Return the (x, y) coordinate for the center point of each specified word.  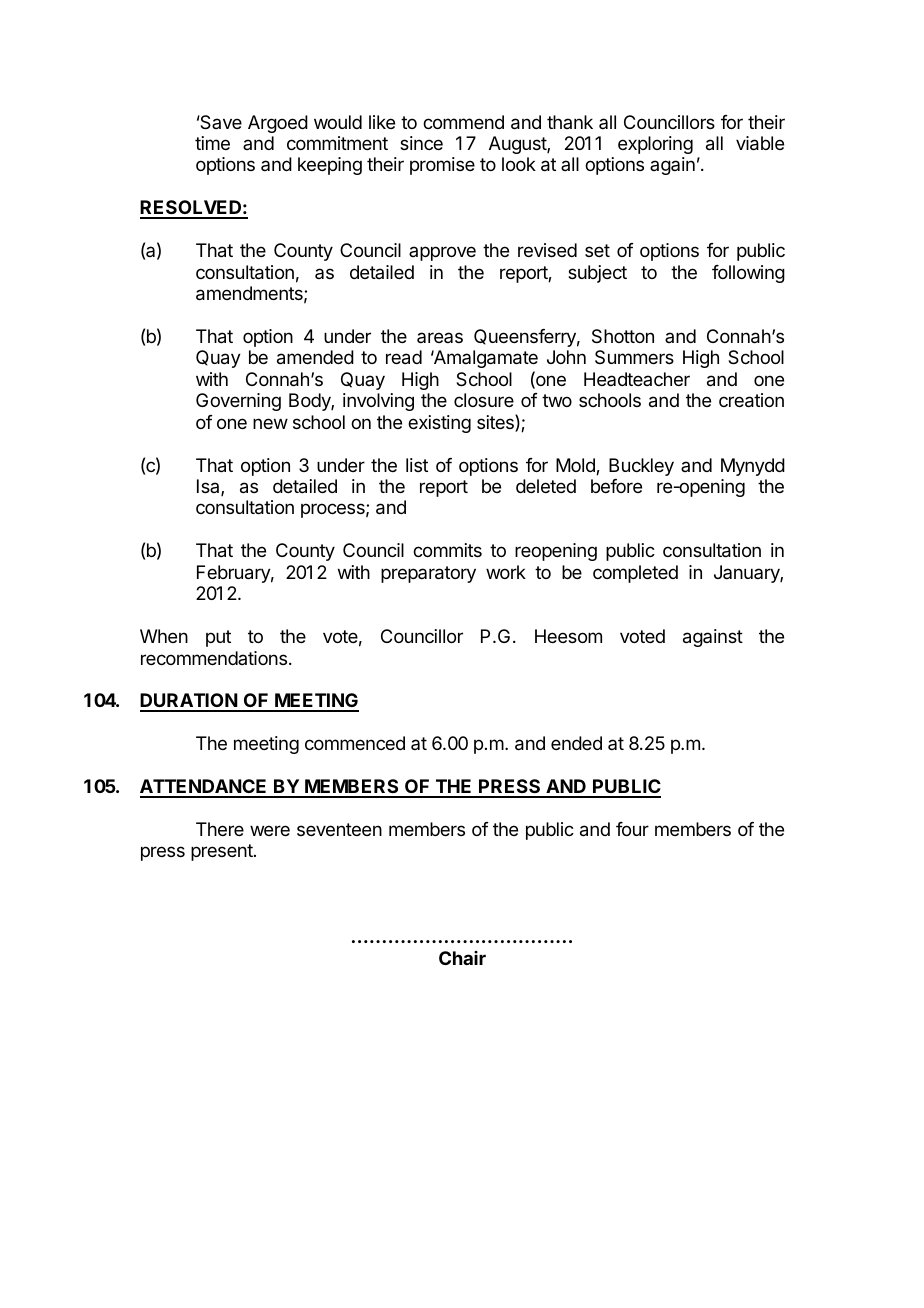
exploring (655, 145)
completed (635, 574)
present (223, 852)
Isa (209, 487)
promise (442, 166)
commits (447, 550)
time (212, 143)
